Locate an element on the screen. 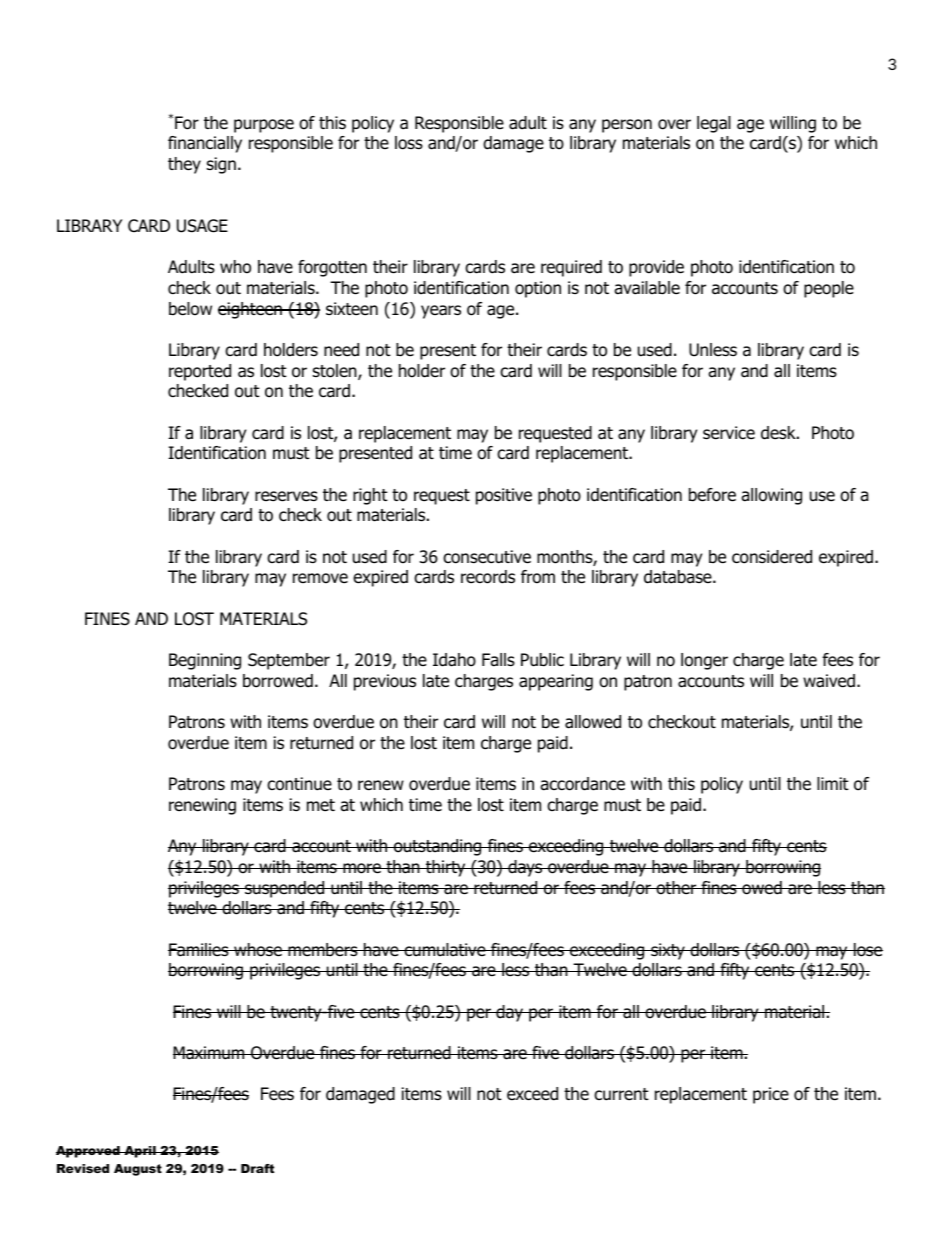 This screenshot has width=952, height=1233. loss is located at coordinates (409, 143).
